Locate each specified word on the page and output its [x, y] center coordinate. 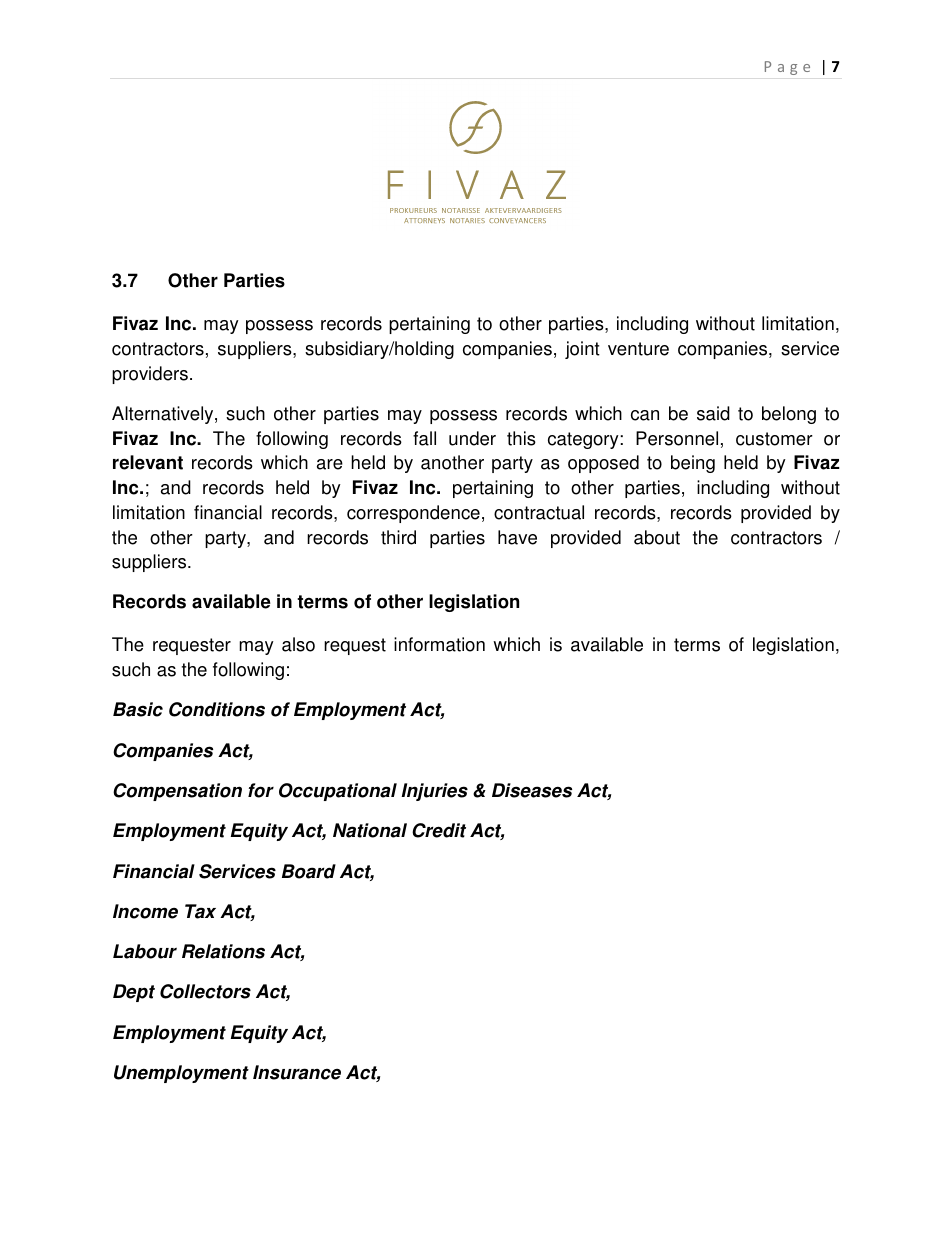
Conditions [217, 709]
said [713, 413]
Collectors [205, 991]
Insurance [297, 1072]
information [439, 644]
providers [150, 375]
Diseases [532, 790]
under [472, 438]
